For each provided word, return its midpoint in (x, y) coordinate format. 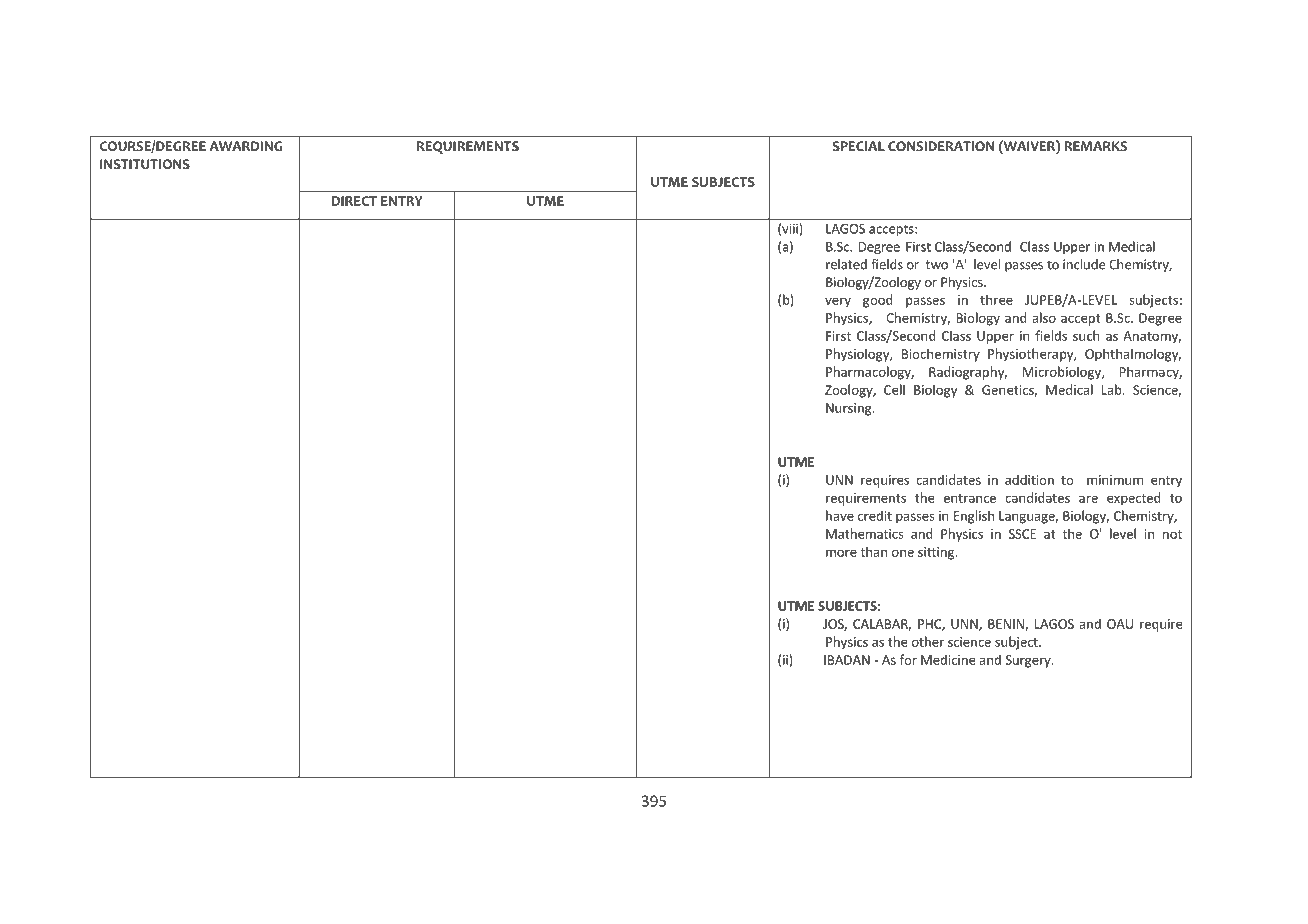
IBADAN (847, 660)
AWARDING (245, 146)
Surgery (1029, 661)
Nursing (850, 409)
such (1086, 335)
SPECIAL (859, 146)
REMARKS (1095, 146)
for (908, 659)
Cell (894, 389)
